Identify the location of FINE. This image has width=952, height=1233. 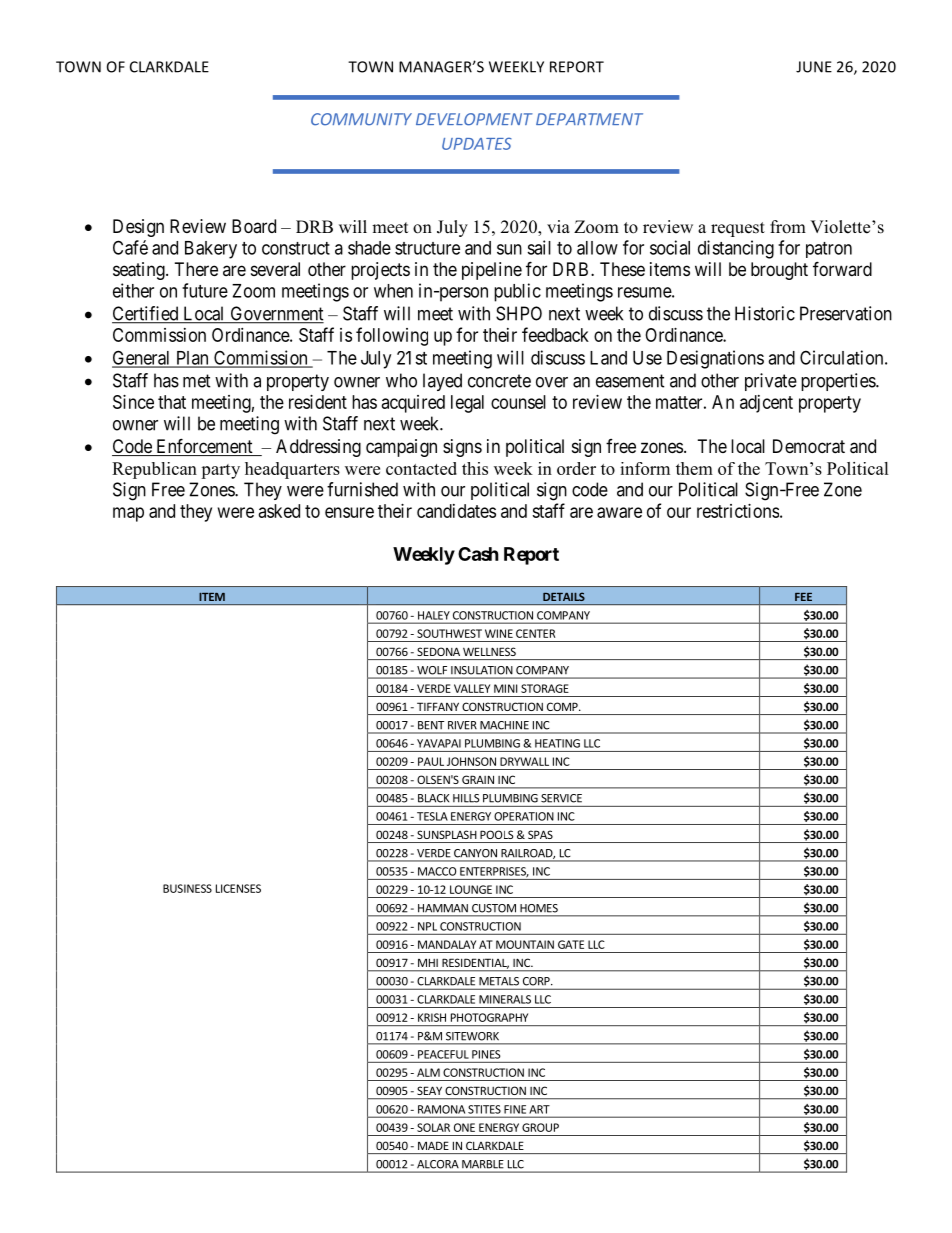
(515, 1109).
